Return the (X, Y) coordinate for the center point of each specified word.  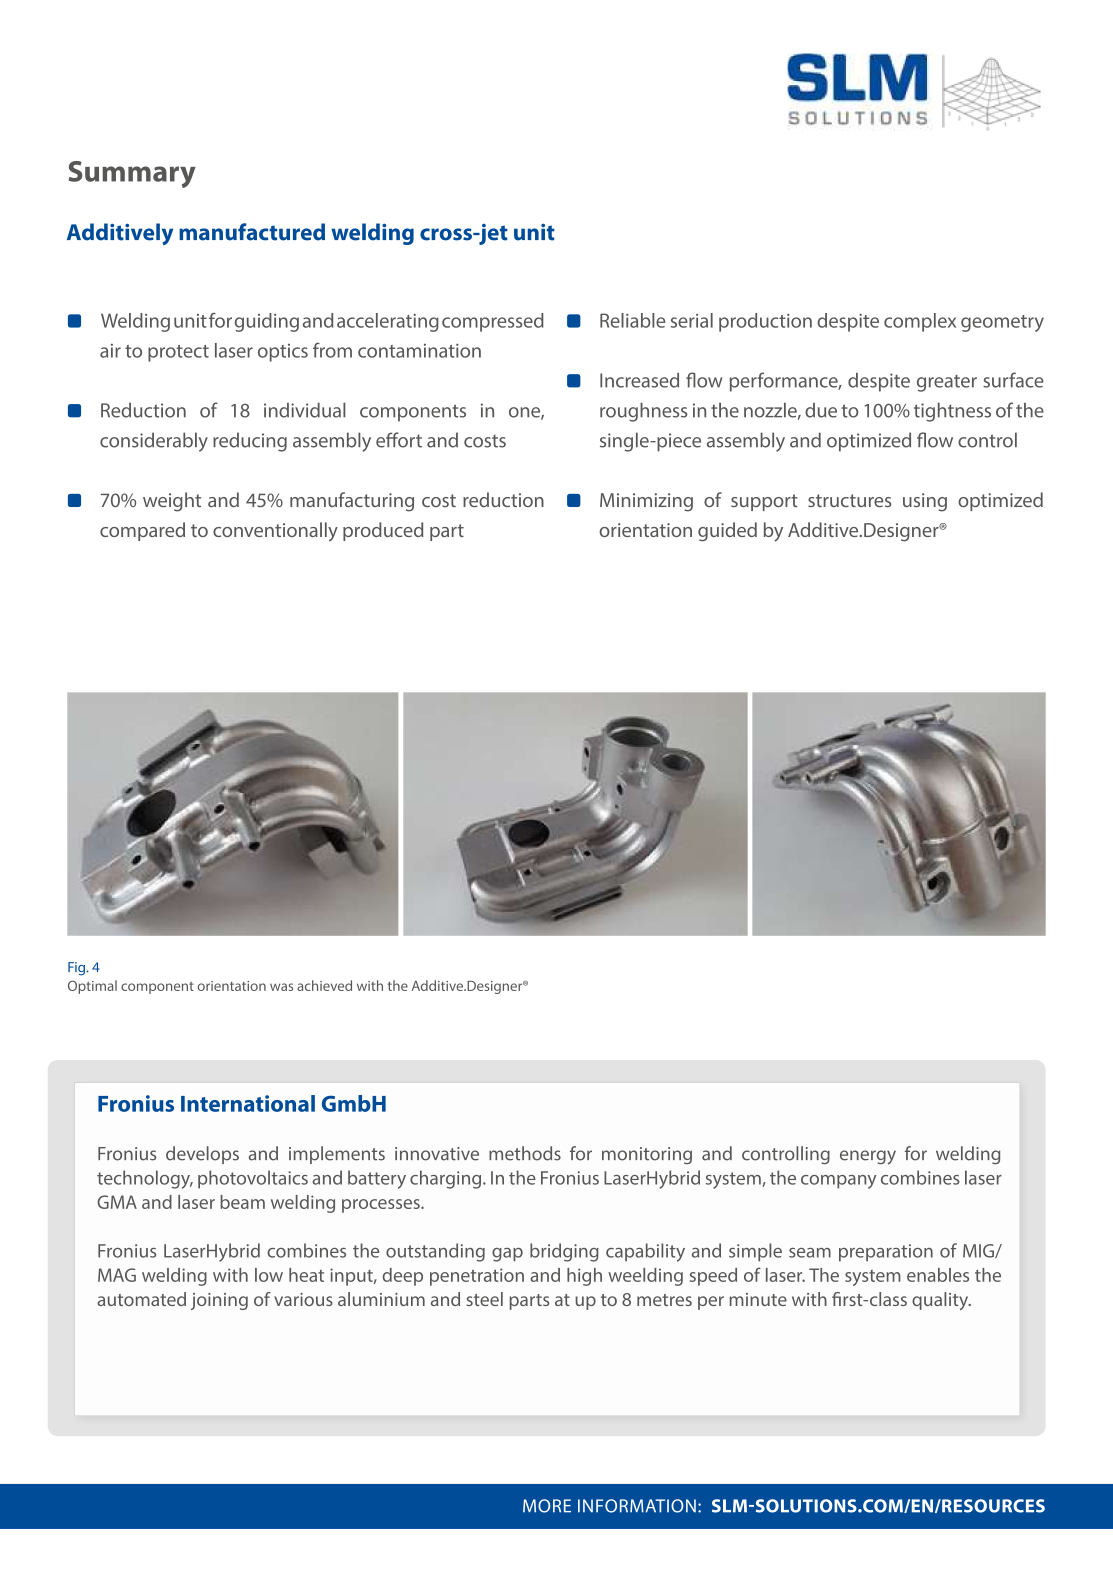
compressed (493, 322)
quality (941, 1301)
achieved (324, 985)
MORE (547, 1506)
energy (868, 1157)
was (281, 987)
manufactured (252, 232)
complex (920, 322)
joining (219, 1301)
